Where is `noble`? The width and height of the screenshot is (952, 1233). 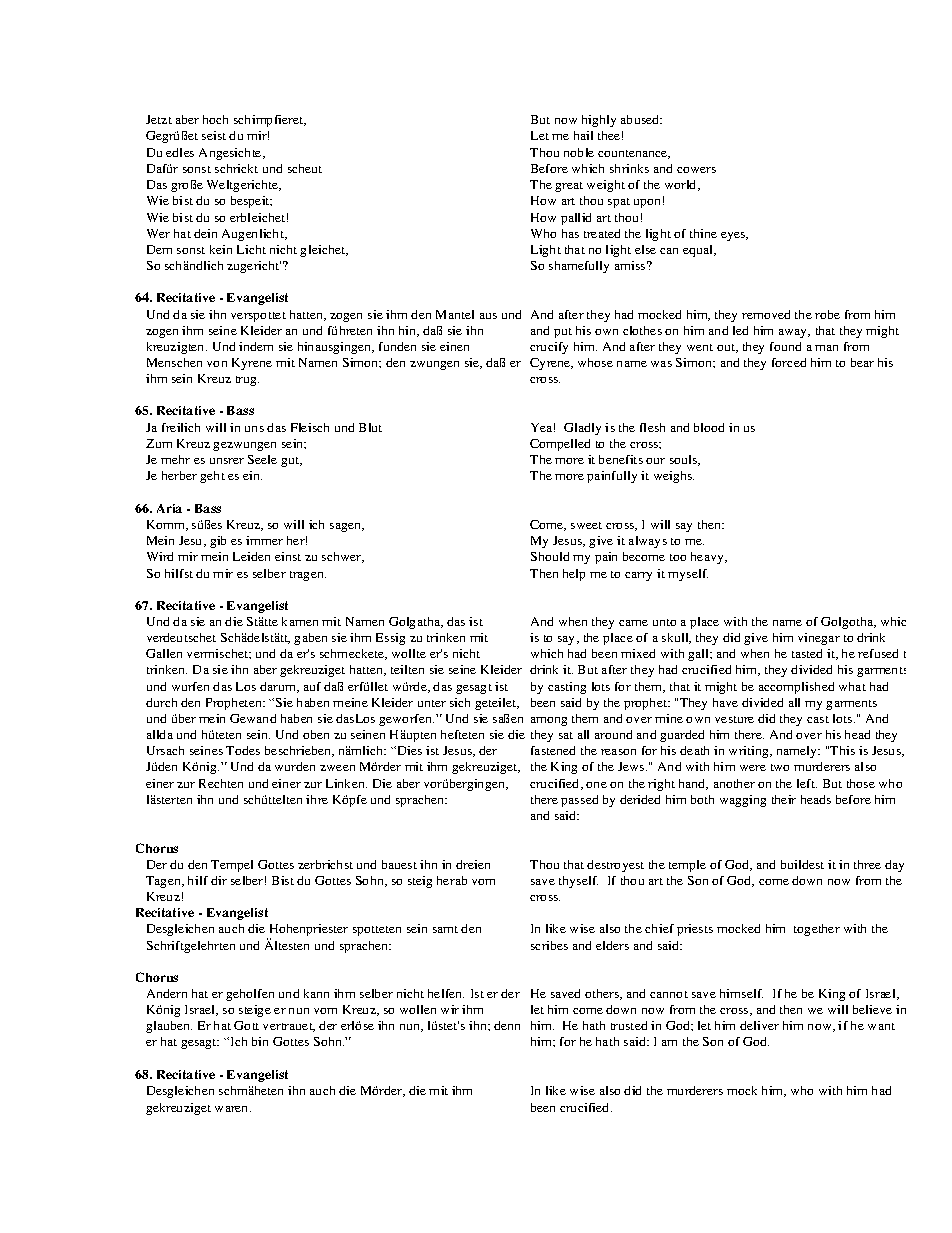 noble is located at coordinates (579, 152).
